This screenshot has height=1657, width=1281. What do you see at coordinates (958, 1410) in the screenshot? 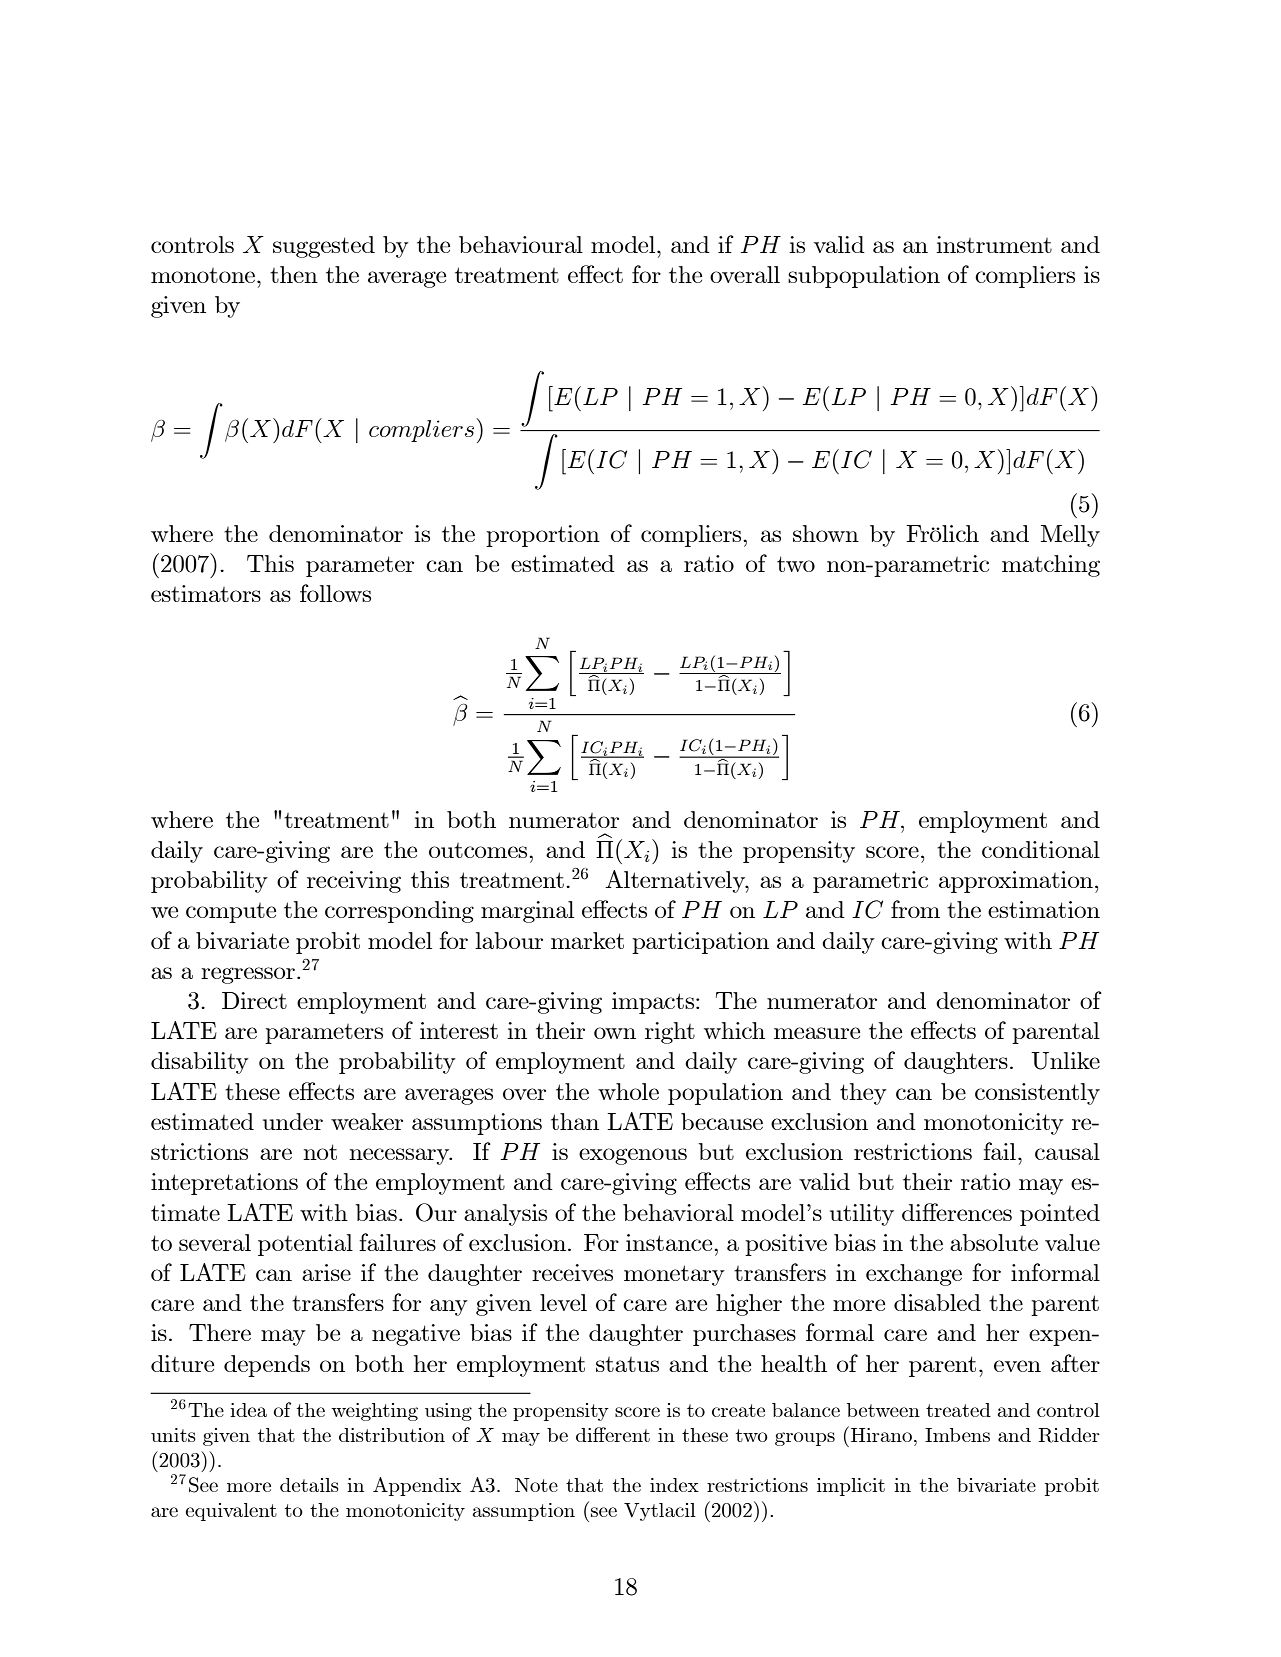
I see `treated` at bounding box center [958, 1410].
